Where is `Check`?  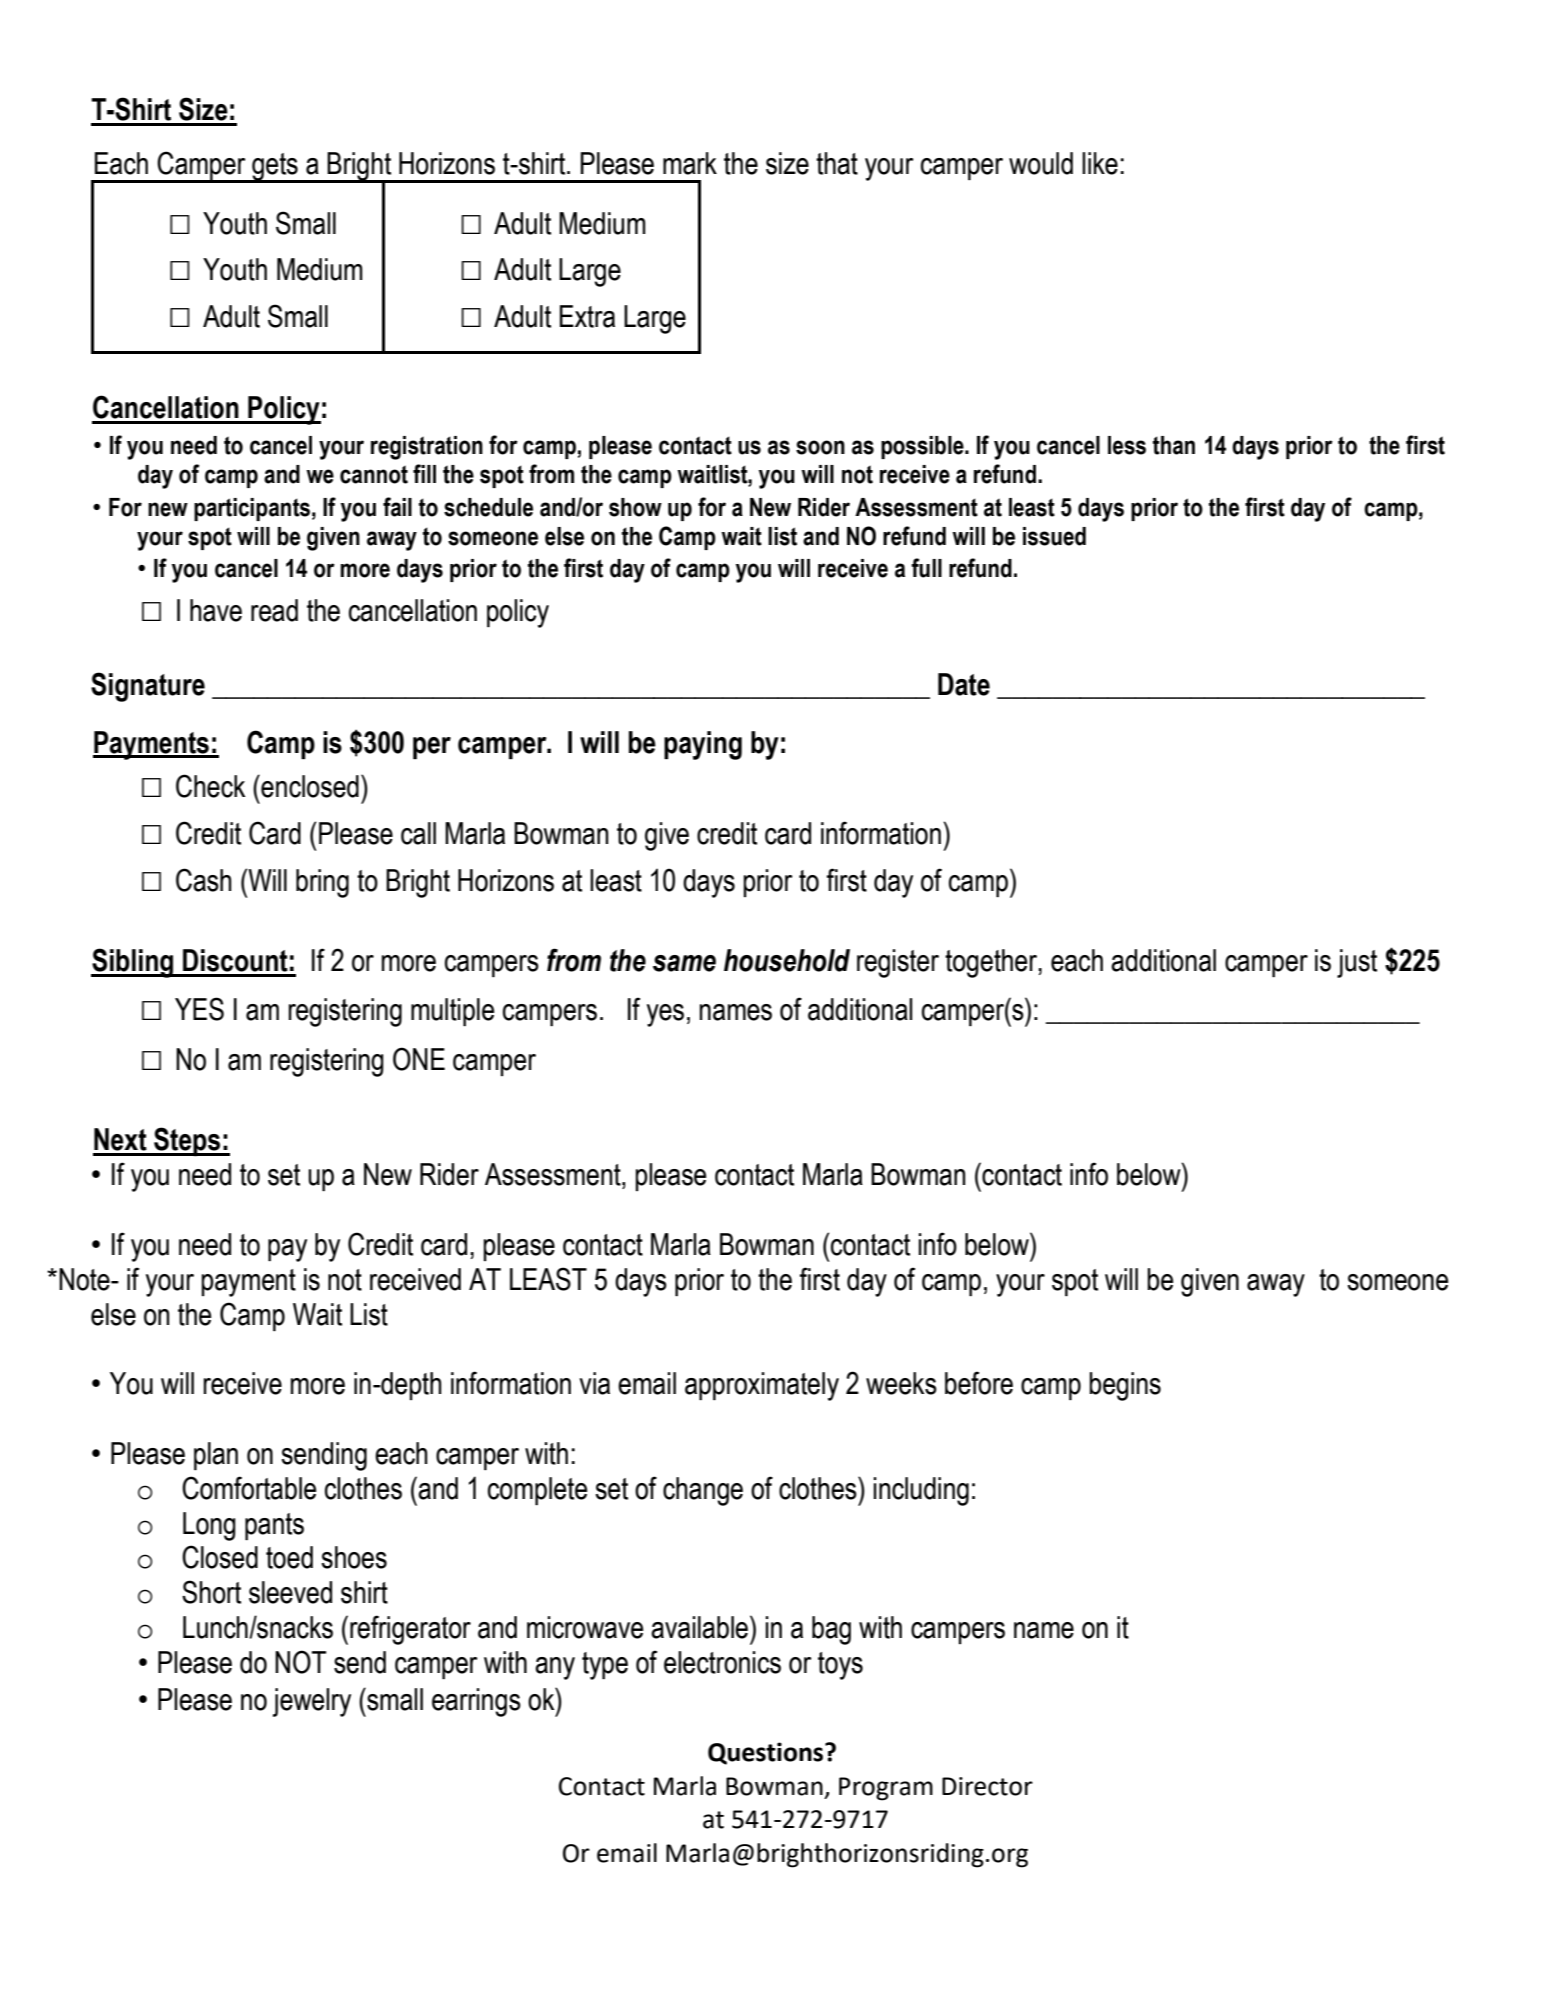 Check is located at coordinates (211, 786).
